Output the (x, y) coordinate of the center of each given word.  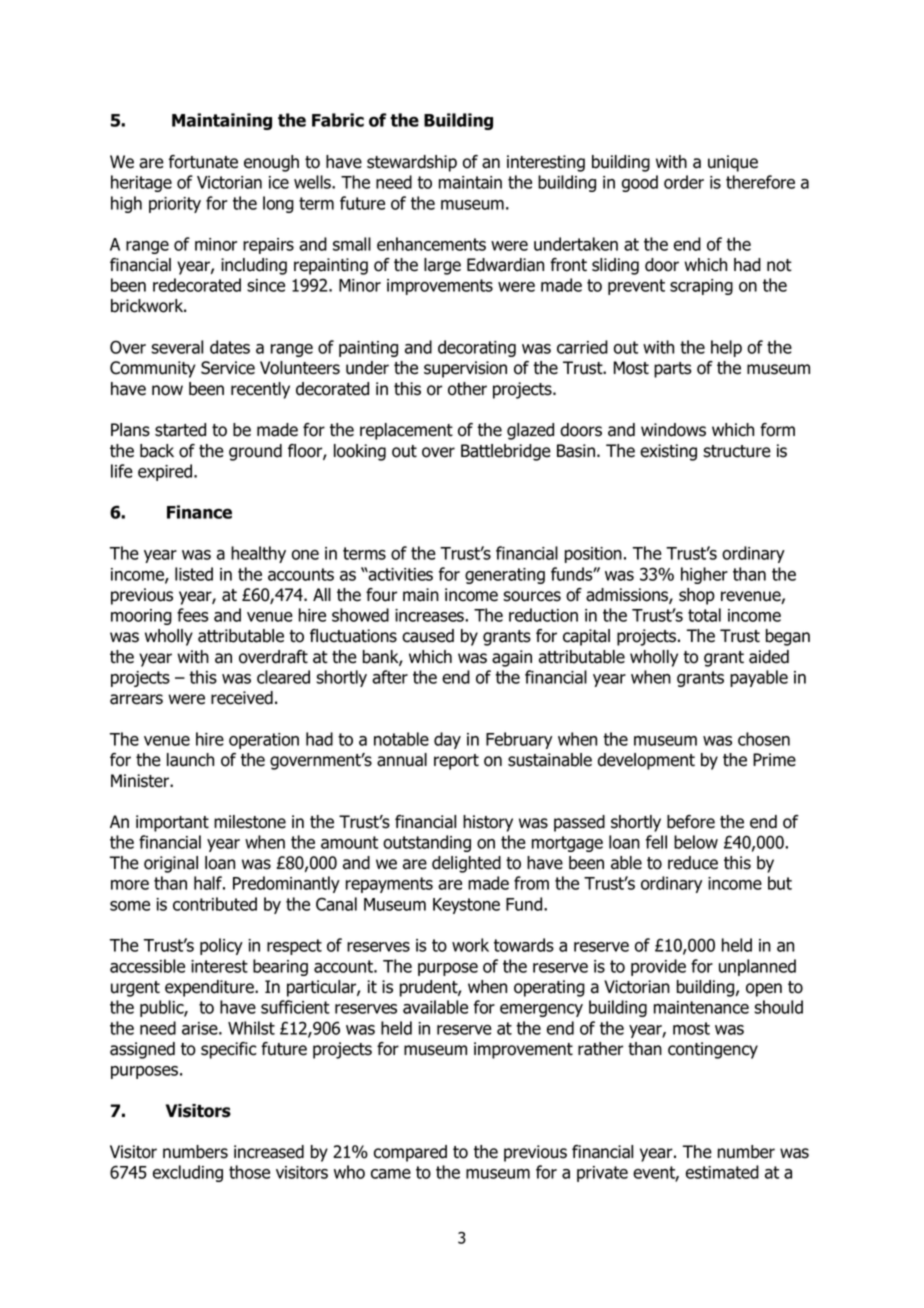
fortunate (203, 162)
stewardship (412, 163)
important (172, 823)
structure (737, 451)
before (691, 822)
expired (166, 472)
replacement (406, 431)
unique (733, 163)
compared (410, 1153)
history (488, 823)
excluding (188, 1173)
